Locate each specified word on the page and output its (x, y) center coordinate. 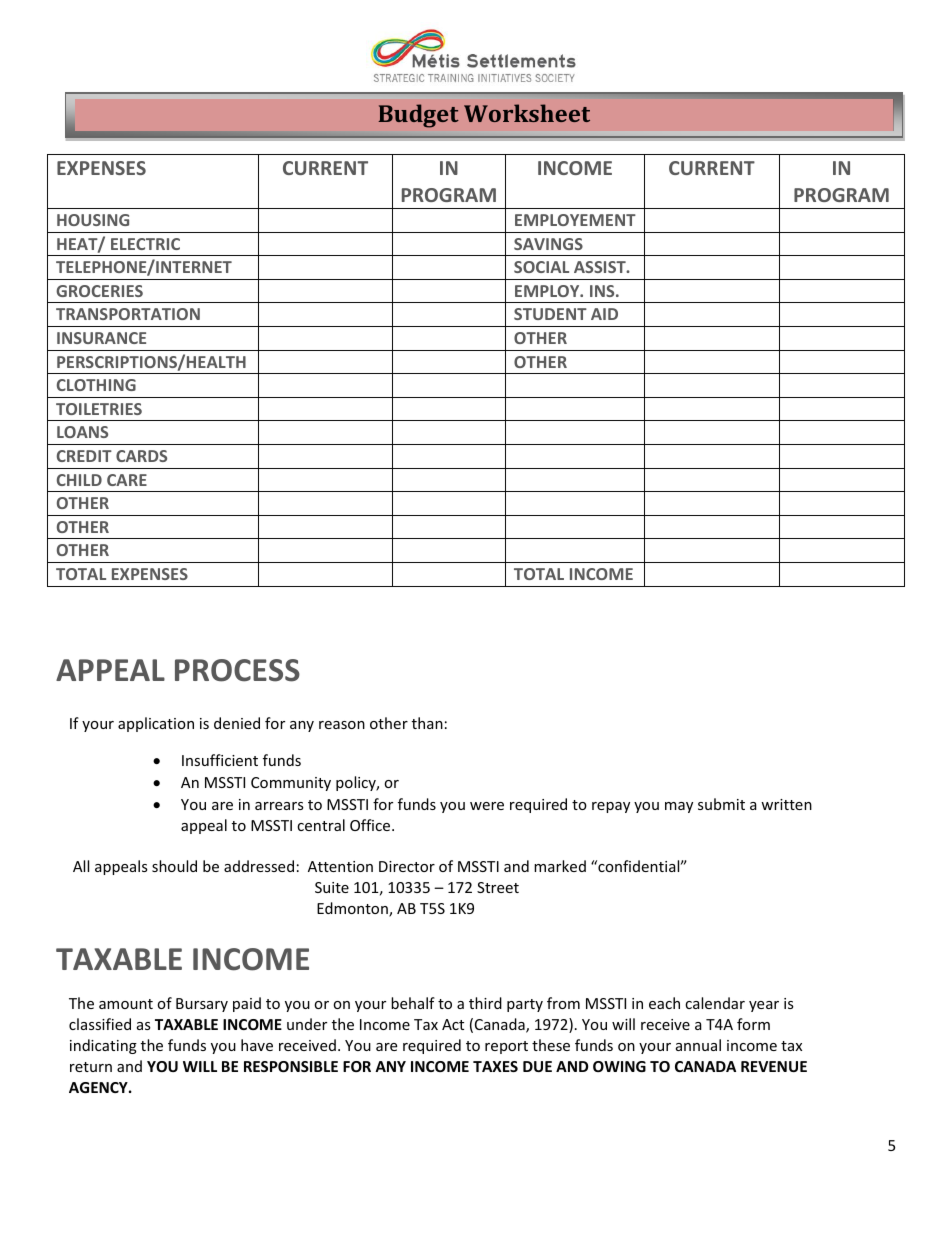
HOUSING (93, 220)
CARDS (141, 456)
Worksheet (527, 113)
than (427, 723)
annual (698, 1045)
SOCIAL (541, 267)
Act (453, 1024)
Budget (418, 116)
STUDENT (550, 314)
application (156, 724)
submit (721, 804)
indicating (103, 1046)
